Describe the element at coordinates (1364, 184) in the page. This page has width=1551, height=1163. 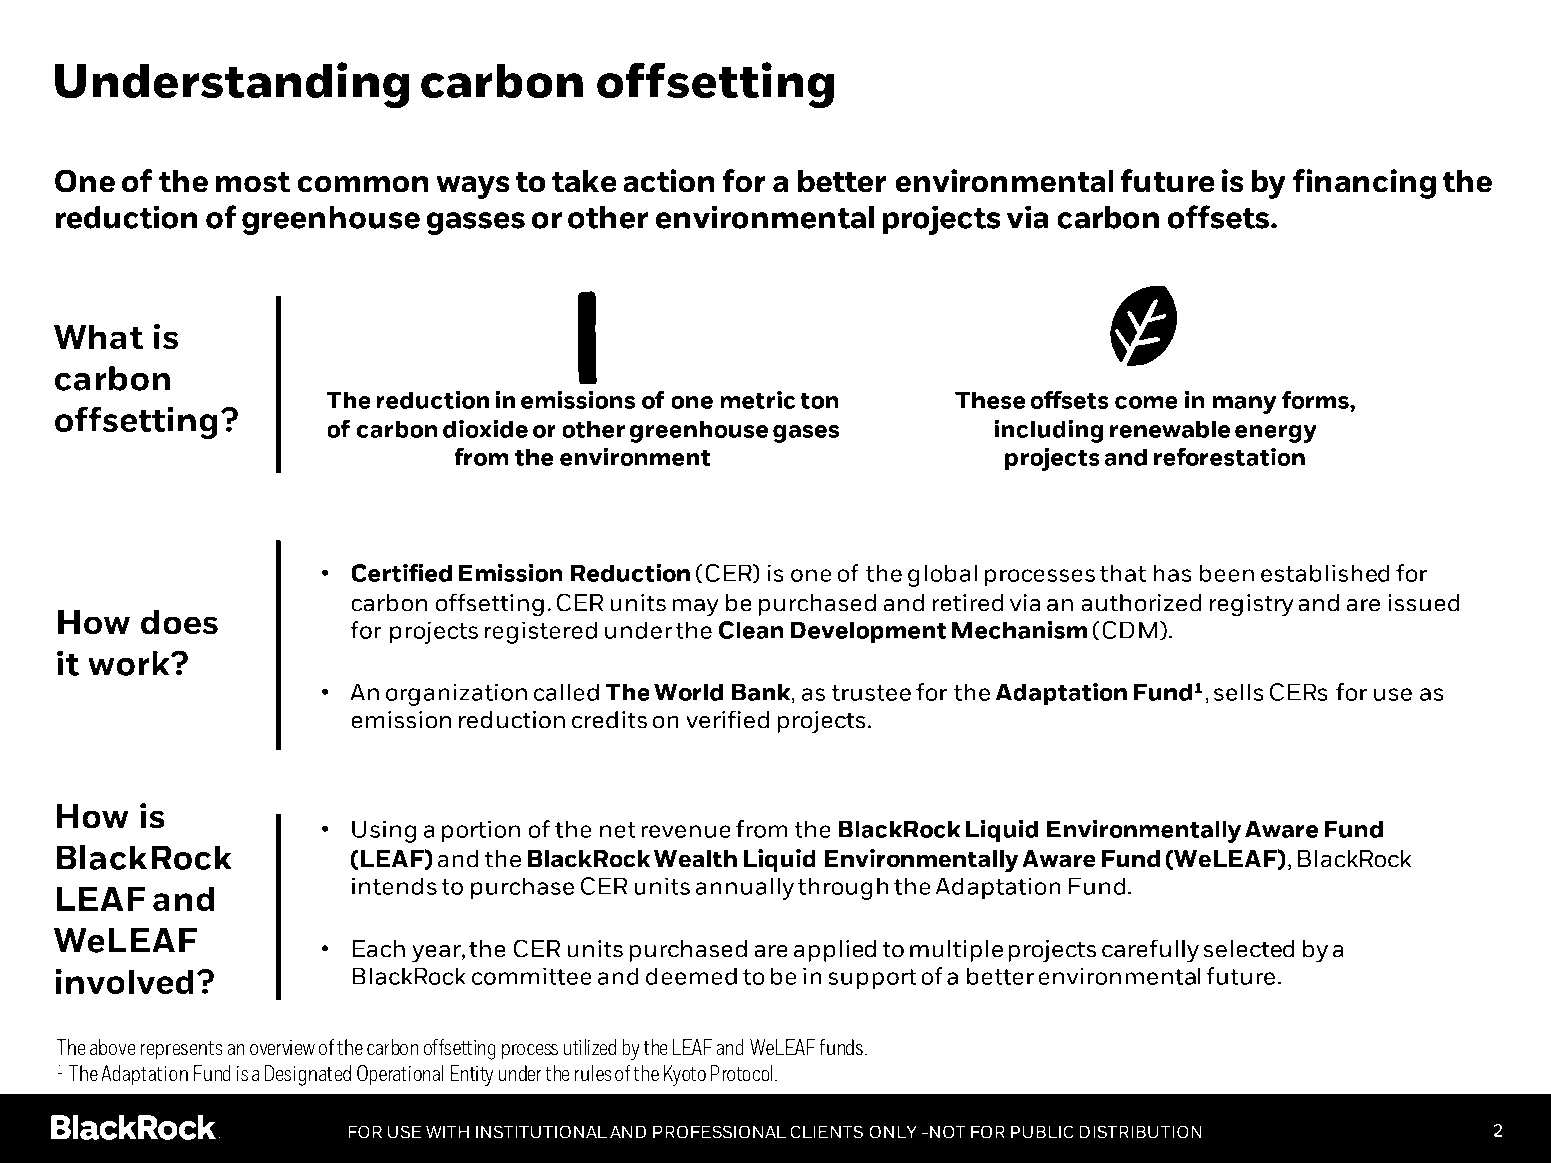
I see `financing` at that location.
